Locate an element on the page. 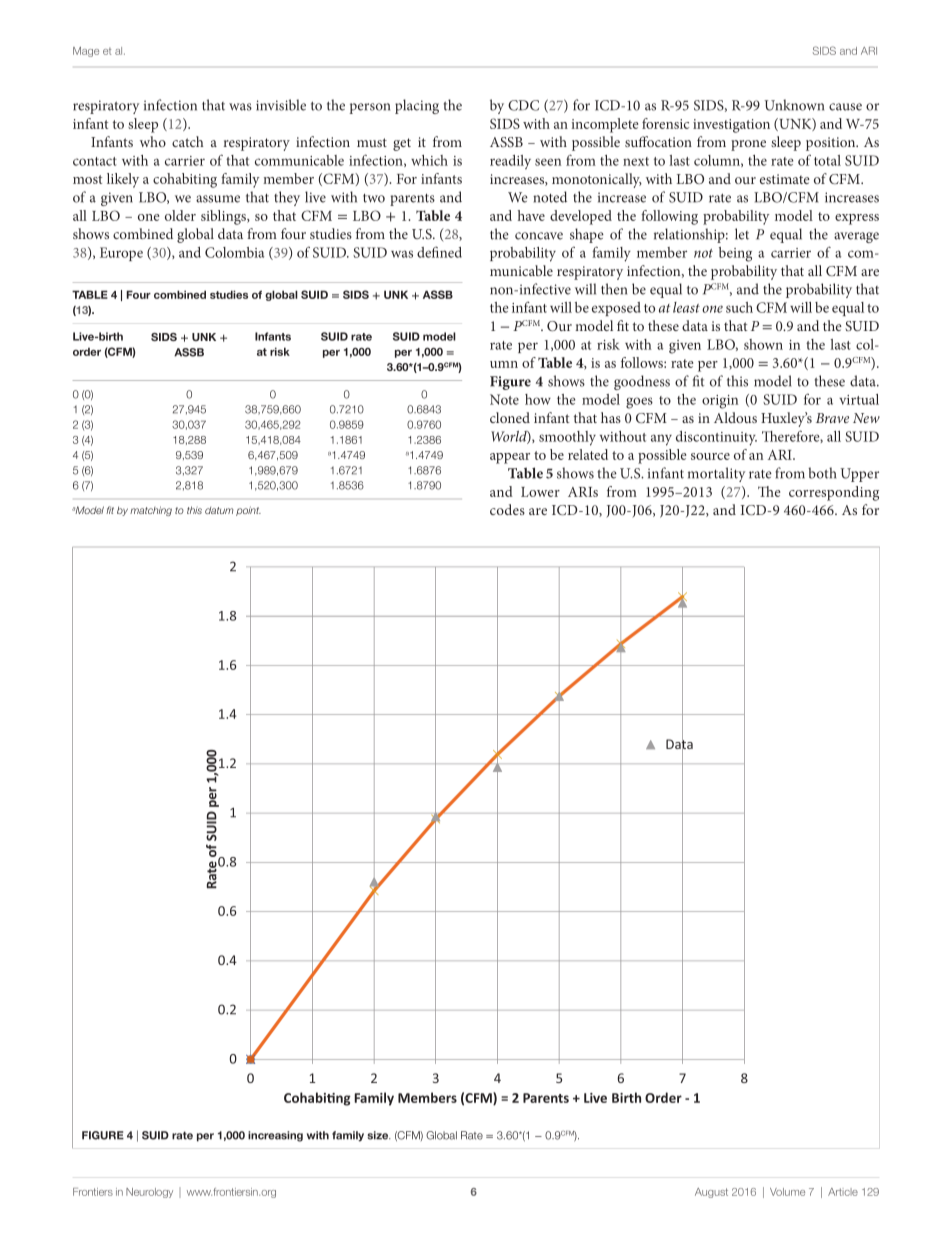  Aldous is located at coordinates (735, 417).
